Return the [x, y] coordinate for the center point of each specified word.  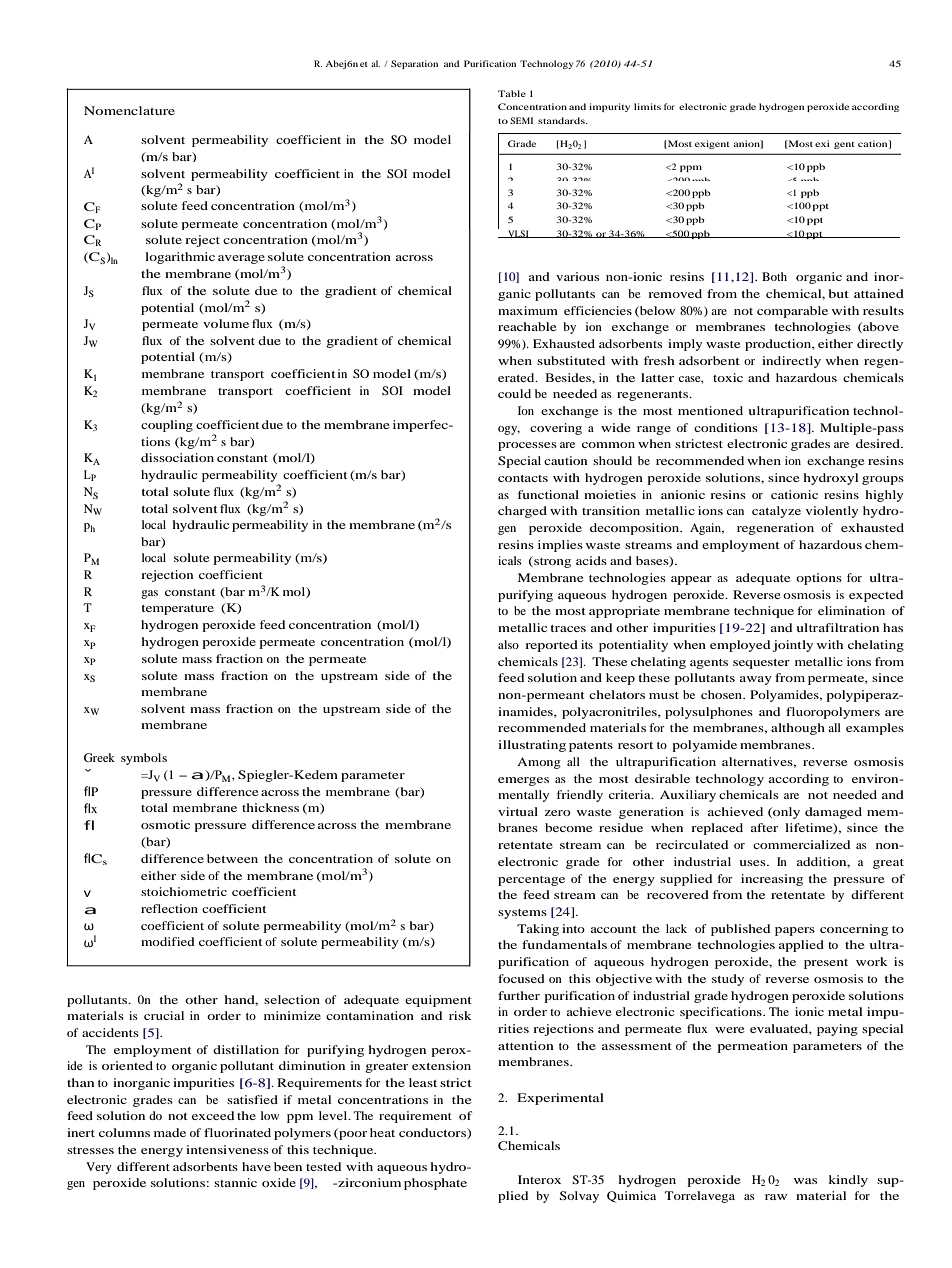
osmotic [165, 824]
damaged [833, 813]
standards [562, 120]
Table [512, 93]
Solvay [579, 1197]
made [170, 1132]
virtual [518, 811]
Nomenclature [129, 110]
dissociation [177, 457]
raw [776, 1197]
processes [527, 446]
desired [879, 443]
